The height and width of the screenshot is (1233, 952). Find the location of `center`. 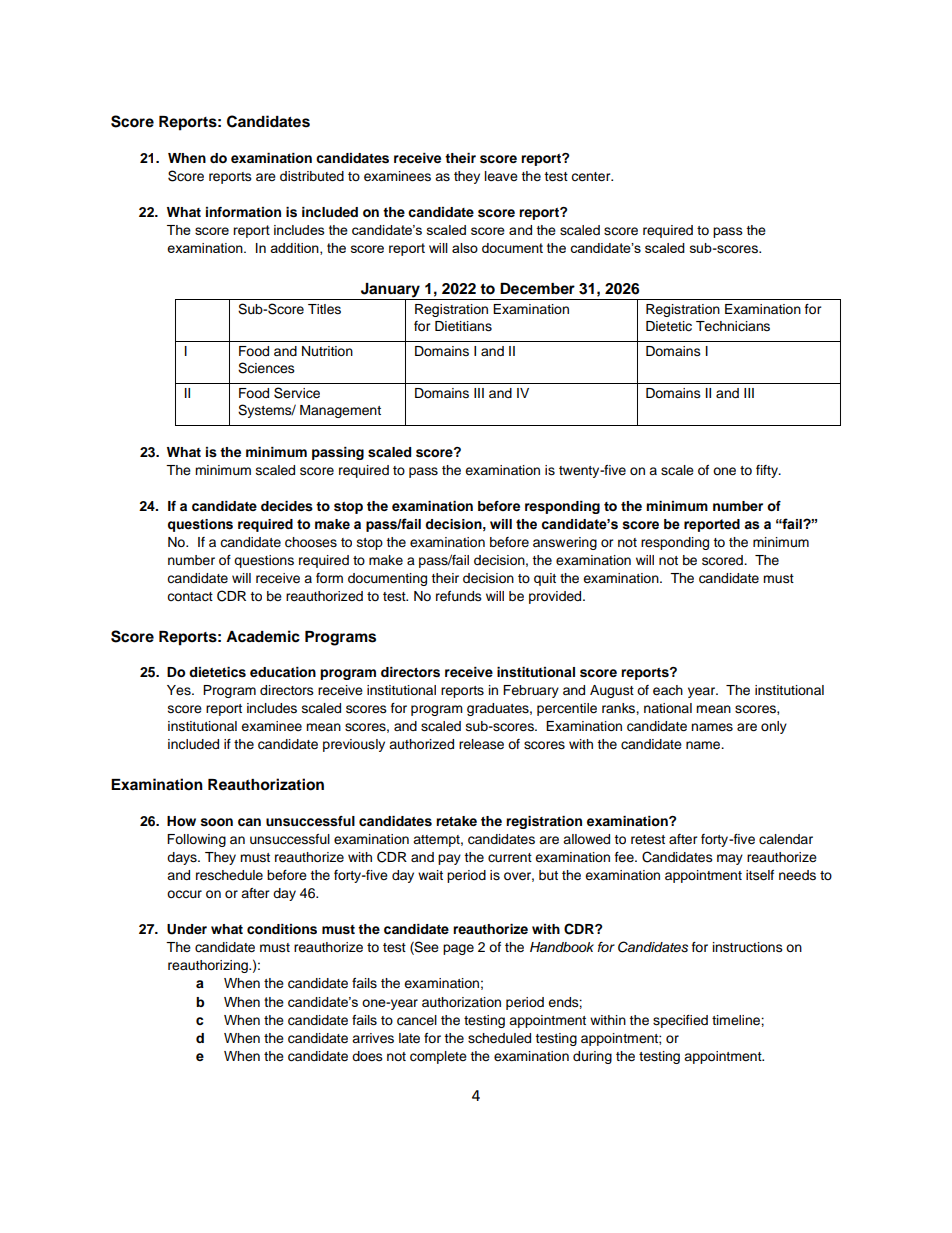

center is located at coordinates (592, 177).
